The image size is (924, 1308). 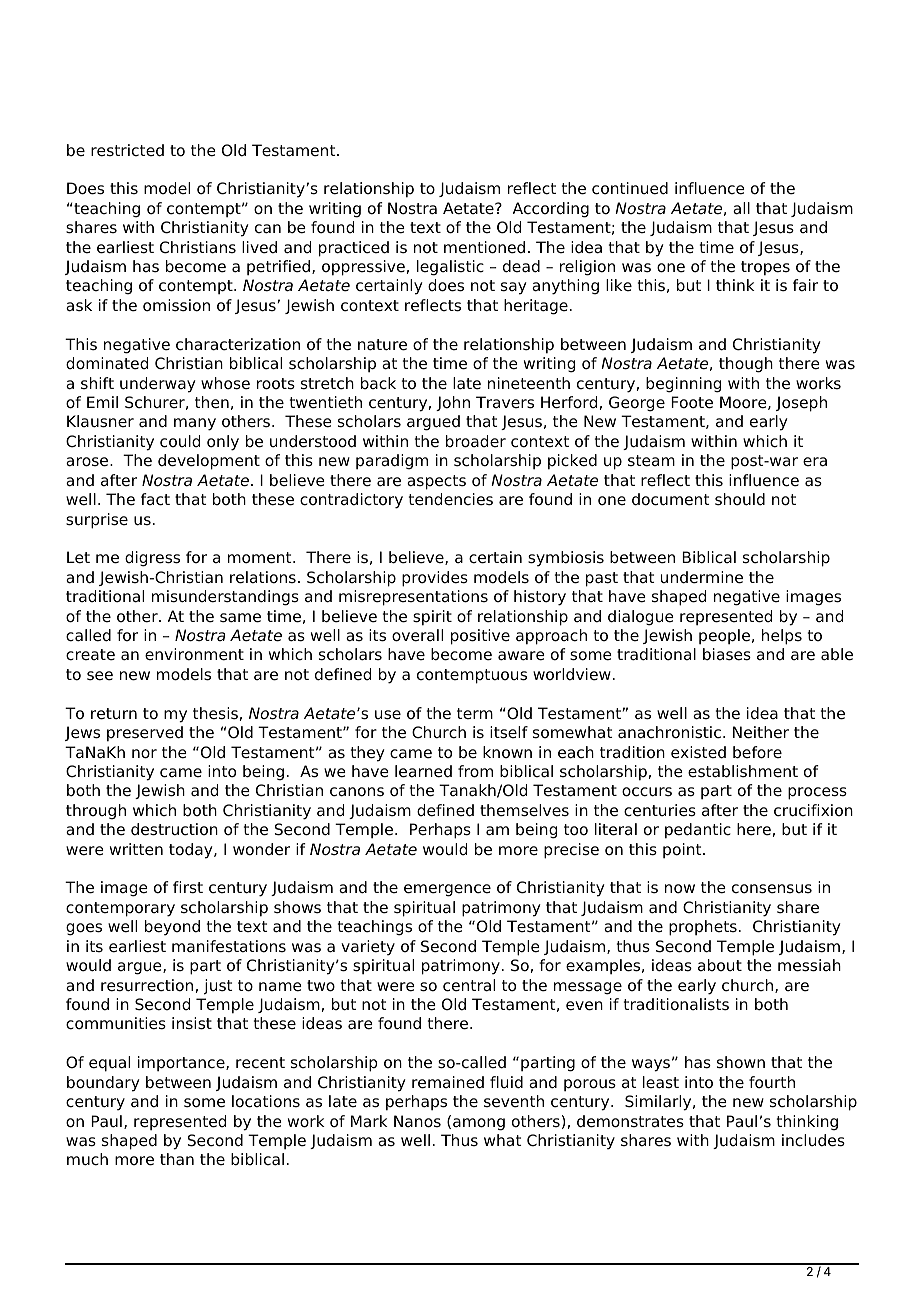 I want to click on than, so click(x=177, y=1159).
